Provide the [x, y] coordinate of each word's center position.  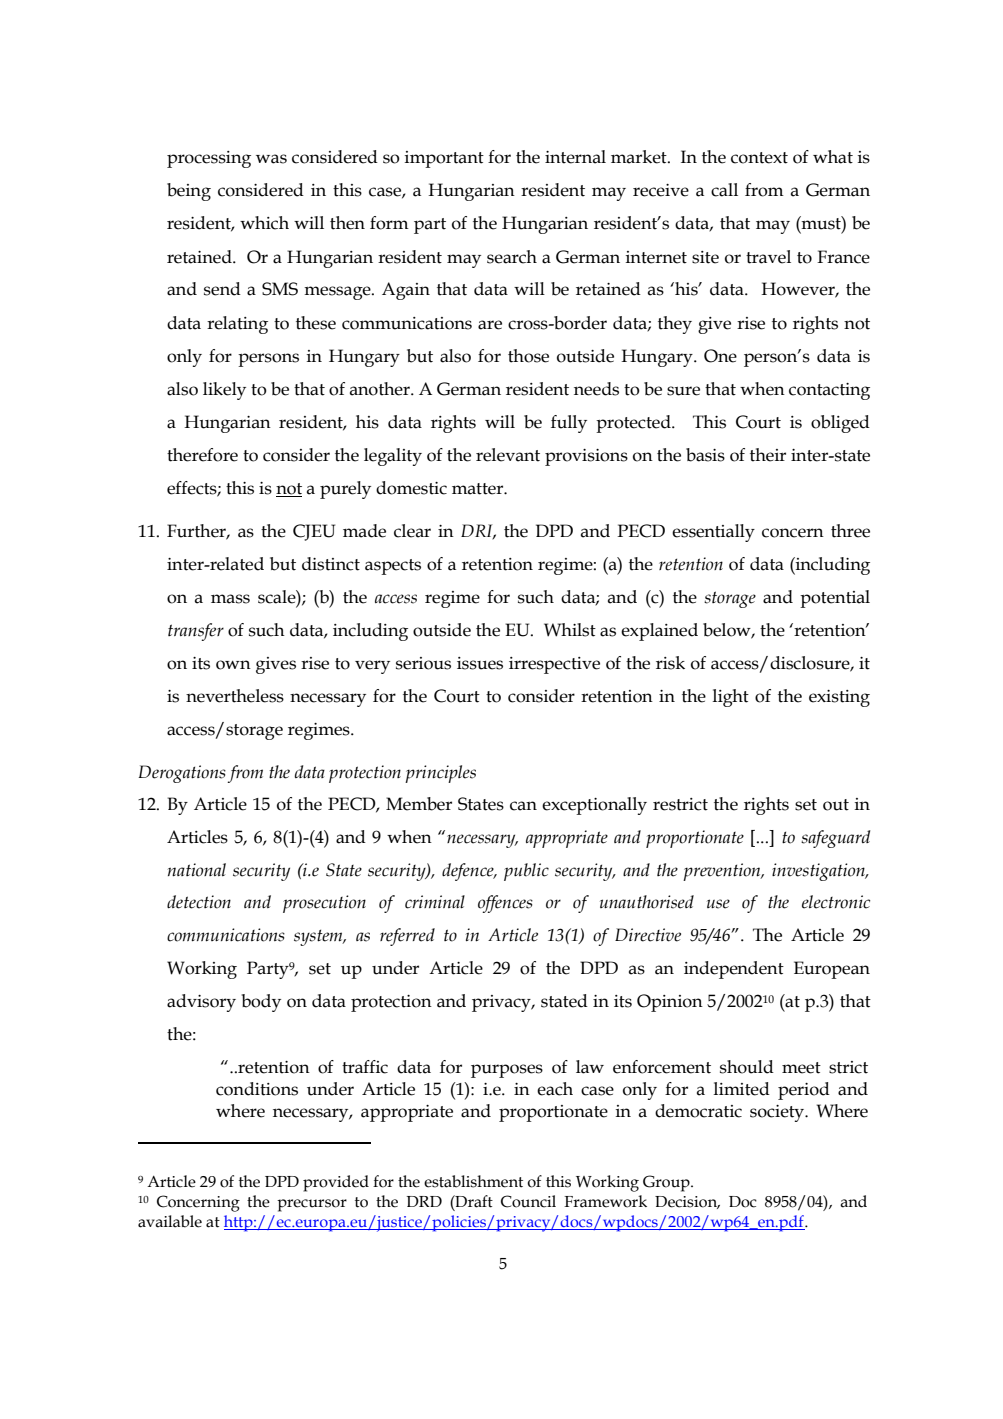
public [526, 872]
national [197, 870]
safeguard [835, 839]
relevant [508, 455]
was [271, 159]
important [444, 159]
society [778, 1113]
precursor [312, 1205]
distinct [331, 564]
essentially [713, 533]
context [759, 158]
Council [528, 1201]
